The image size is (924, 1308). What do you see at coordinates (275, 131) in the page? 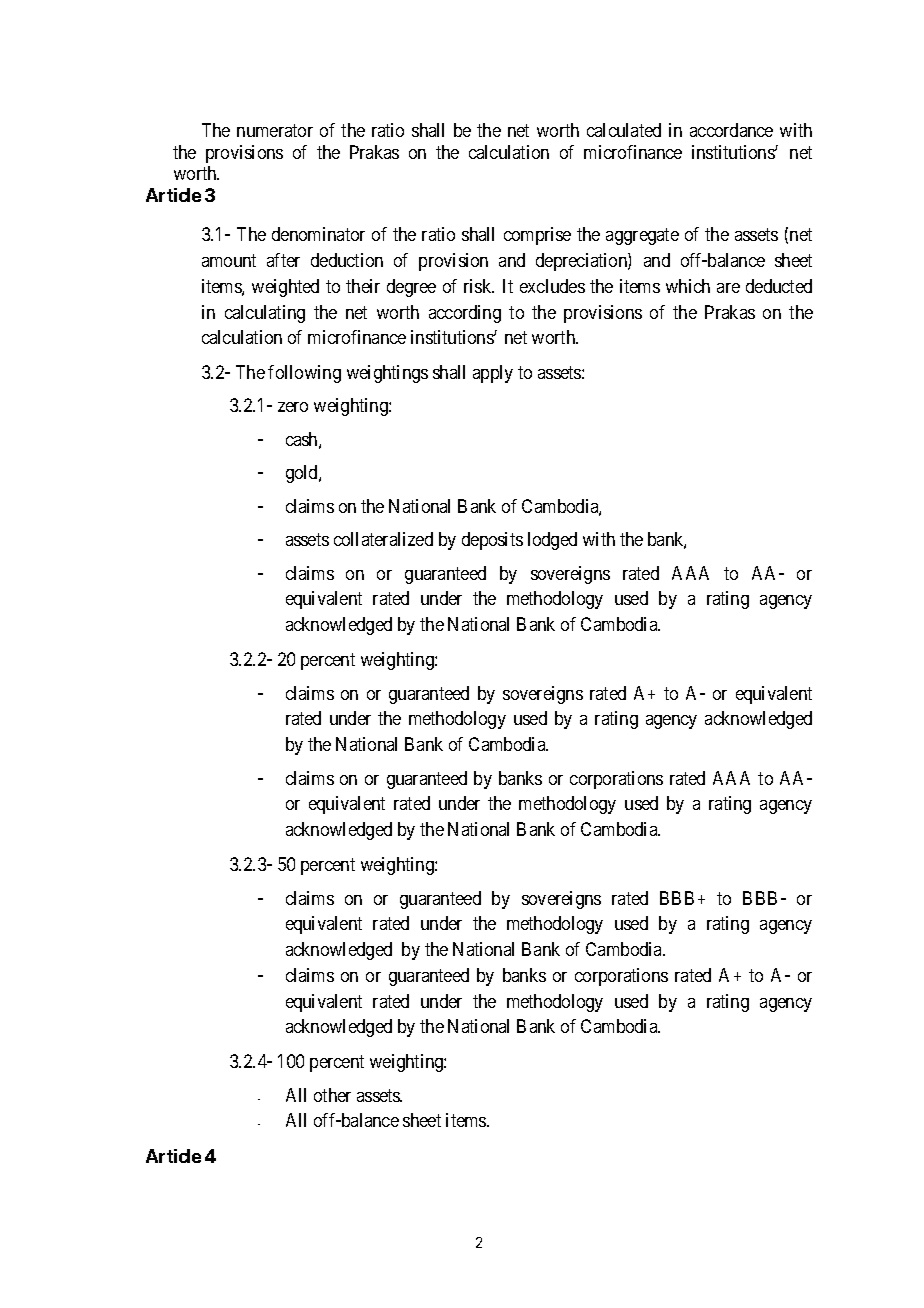
I see `numerator` at bounding box center [275, 131].
